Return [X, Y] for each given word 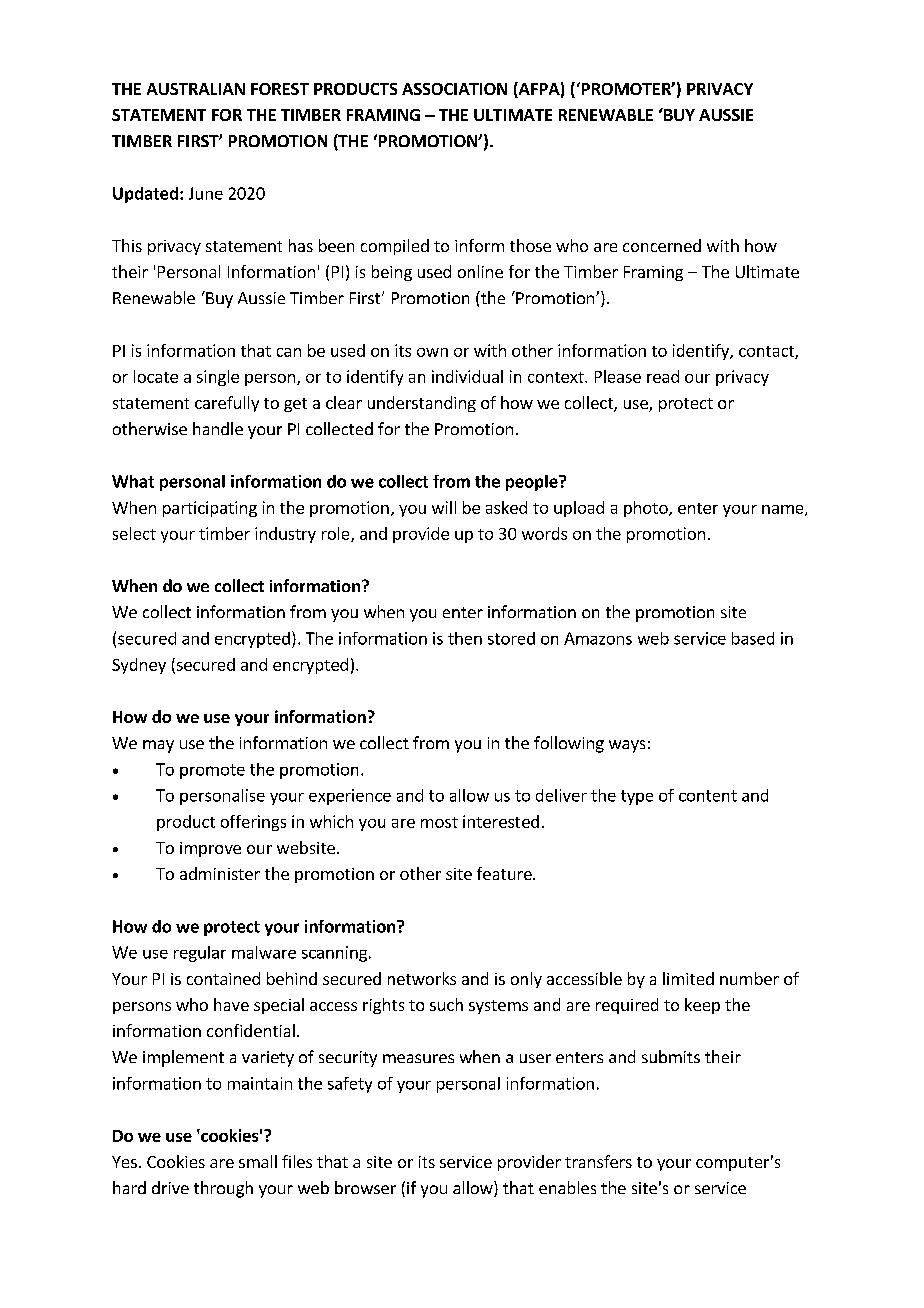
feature [505, 873]
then [465, 638]
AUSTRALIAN [196, 89]
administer [220, 873]
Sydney [139, 666]
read [663, 376]
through [223, 1189]
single [218, 378]
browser [365, 1187]
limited [688, 978]
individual [467, 376]
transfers [598, 1161]
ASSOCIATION [454, 89]
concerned [662, 245]
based [753, 638]
